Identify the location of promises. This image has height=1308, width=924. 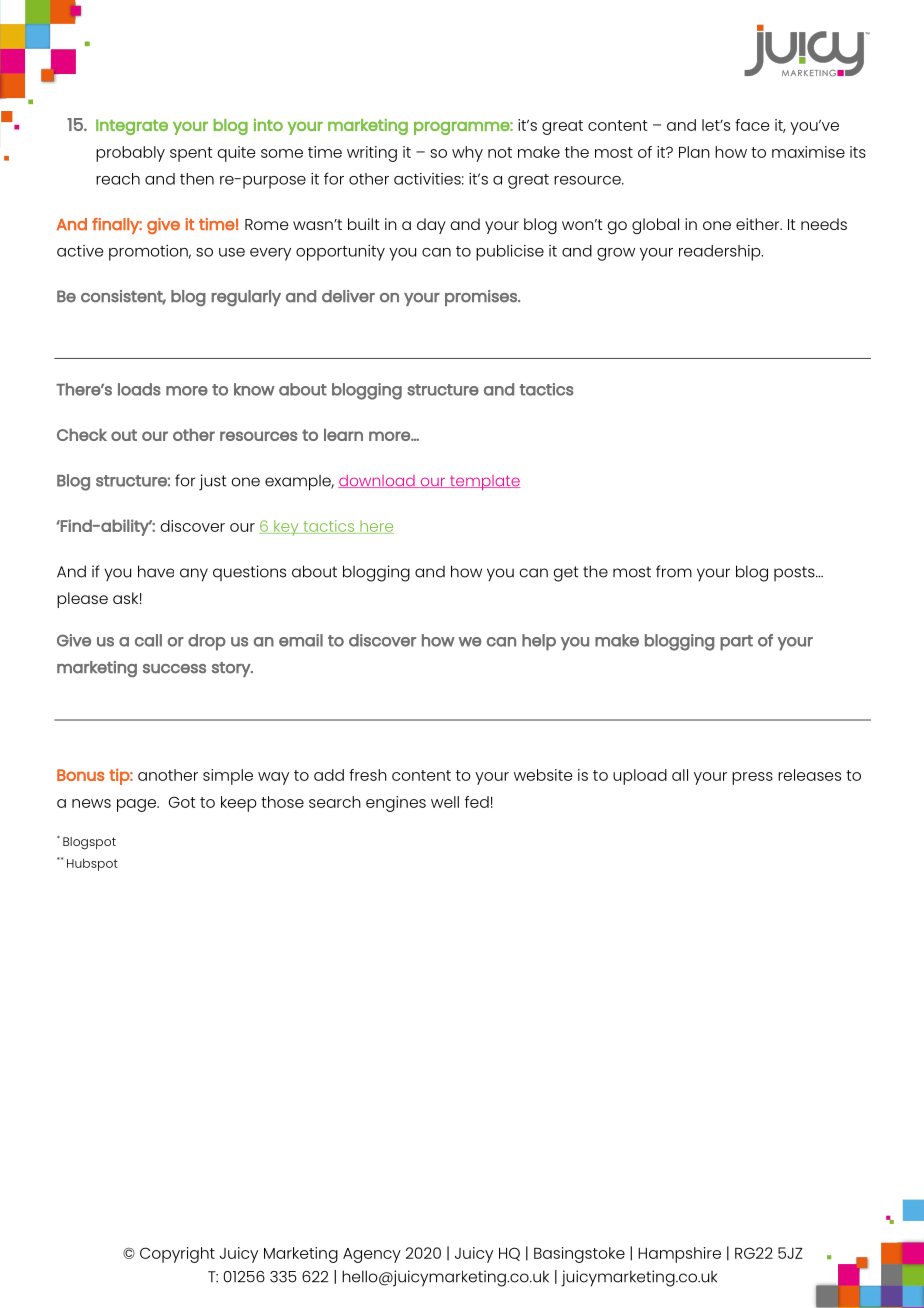
(482, 298).
